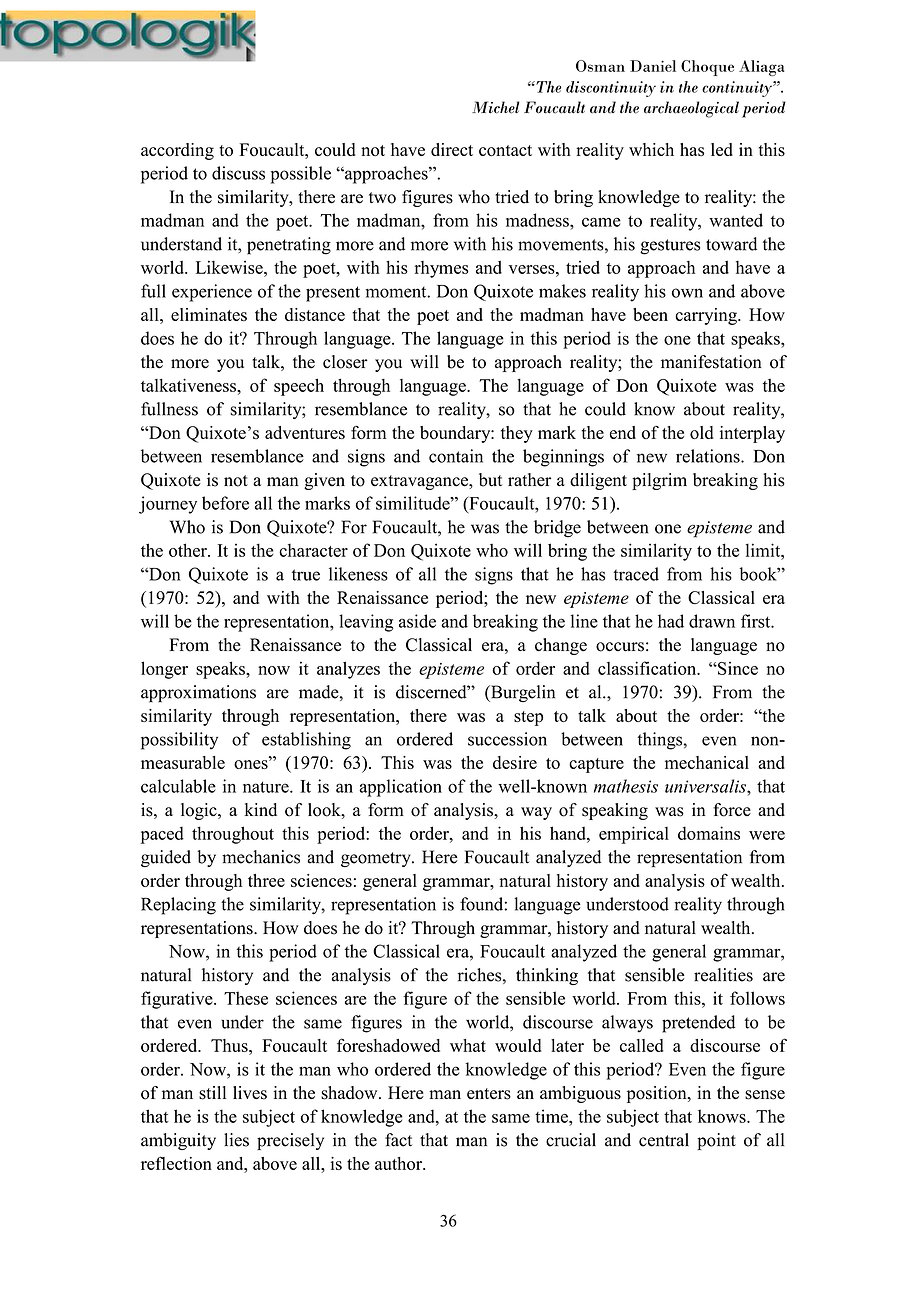  What do you see at coordinates (712, 621) in the screenshot?
I see `drawn` at bounding box center [712, 621].
